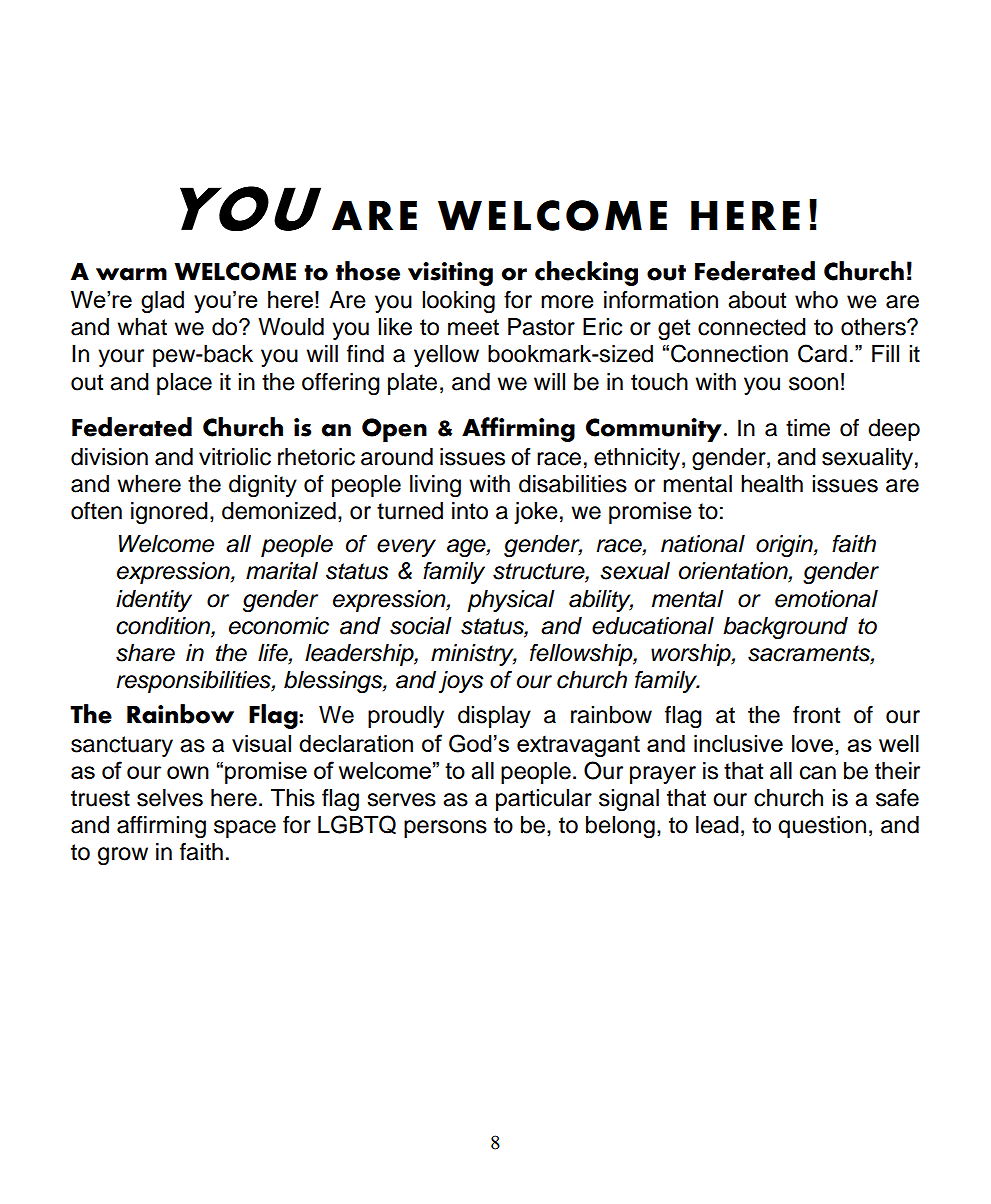  What do you see at coordinates (235, 457) in the screenshot?
I see `vitriolic` at bounding box center [235, 457].
